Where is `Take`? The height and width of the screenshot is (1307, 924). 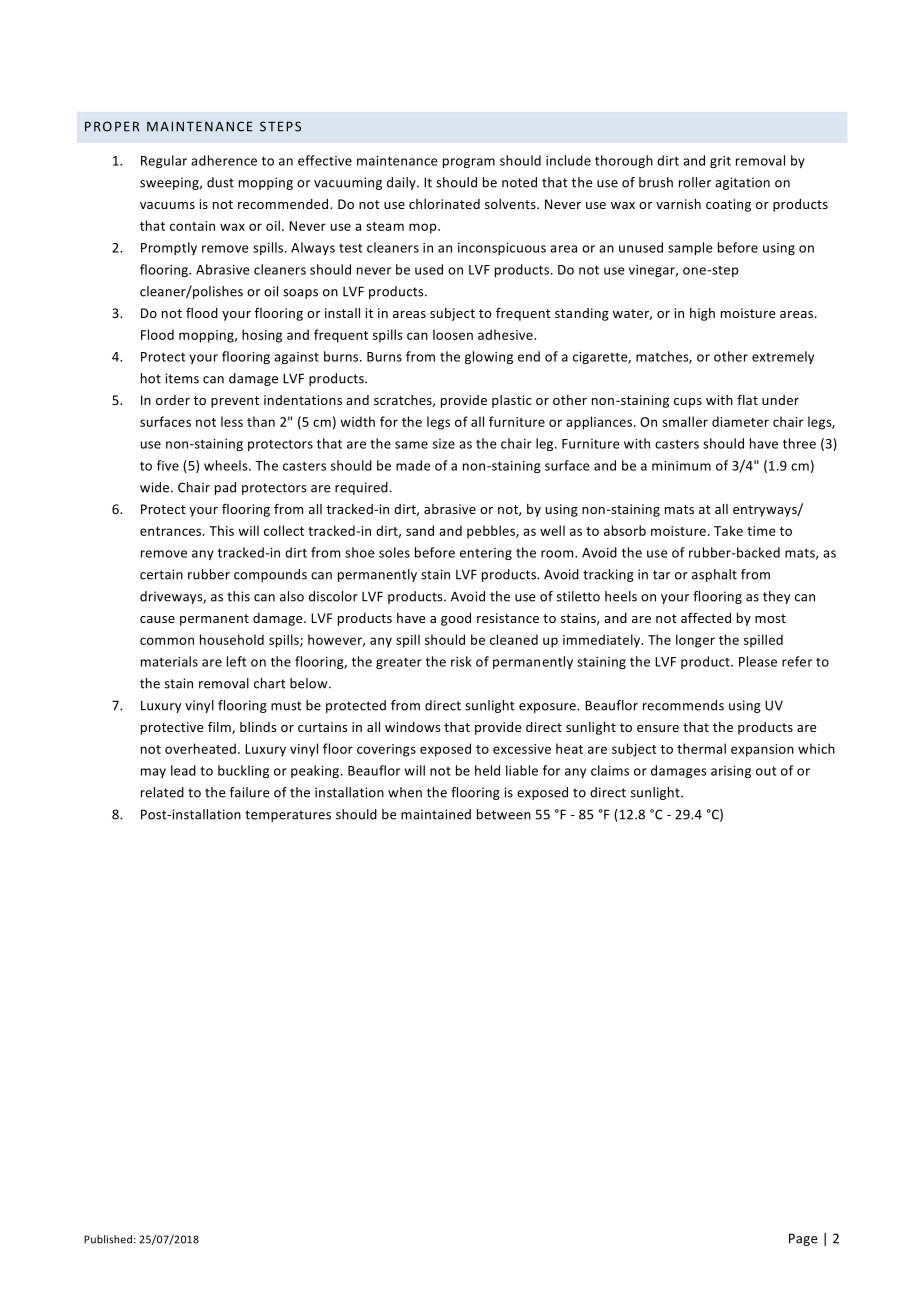
Take is located at coordinates (728, 530).
